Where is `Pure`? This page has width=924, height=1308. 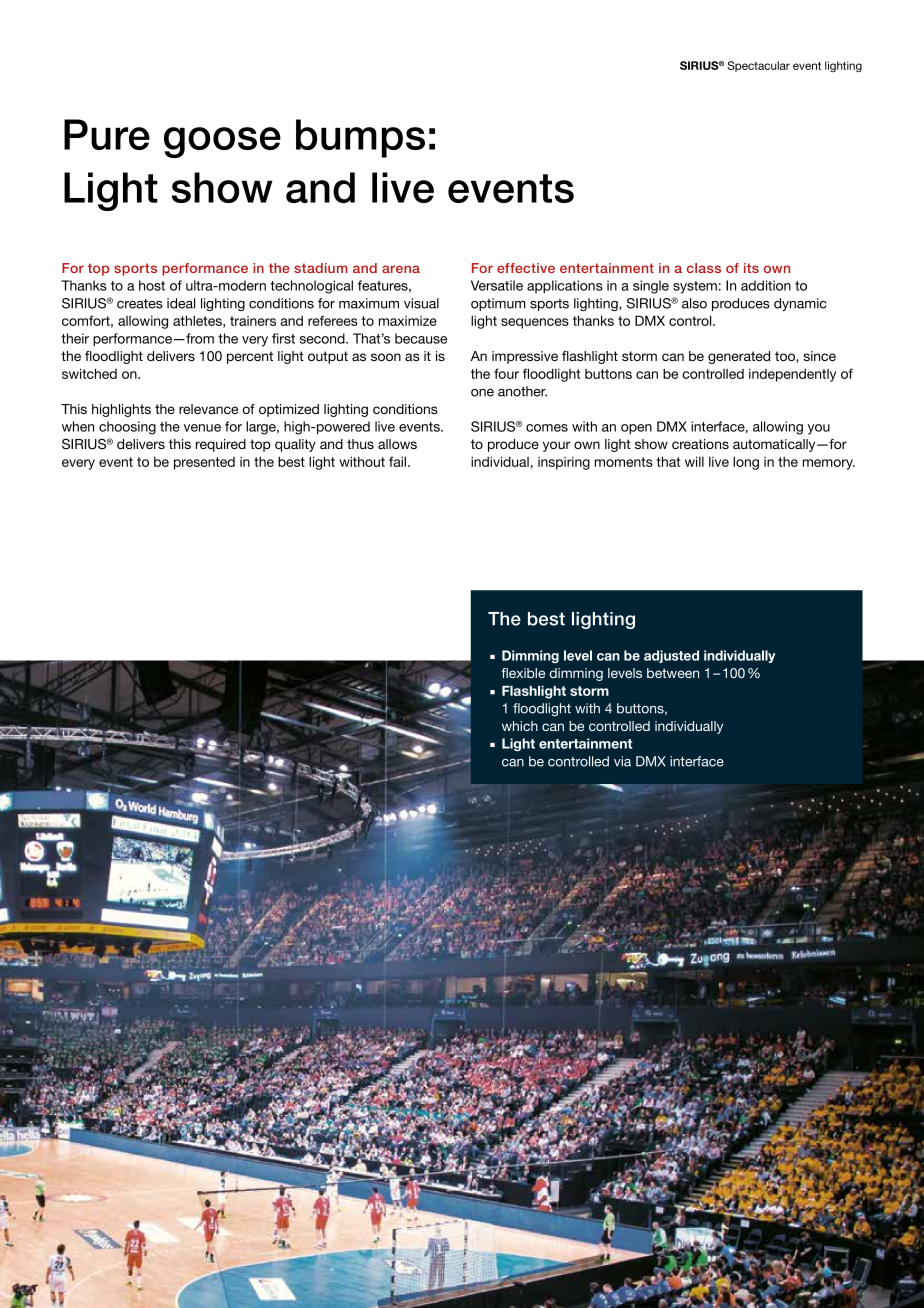
Pure is located at coordinates (107, 134).
